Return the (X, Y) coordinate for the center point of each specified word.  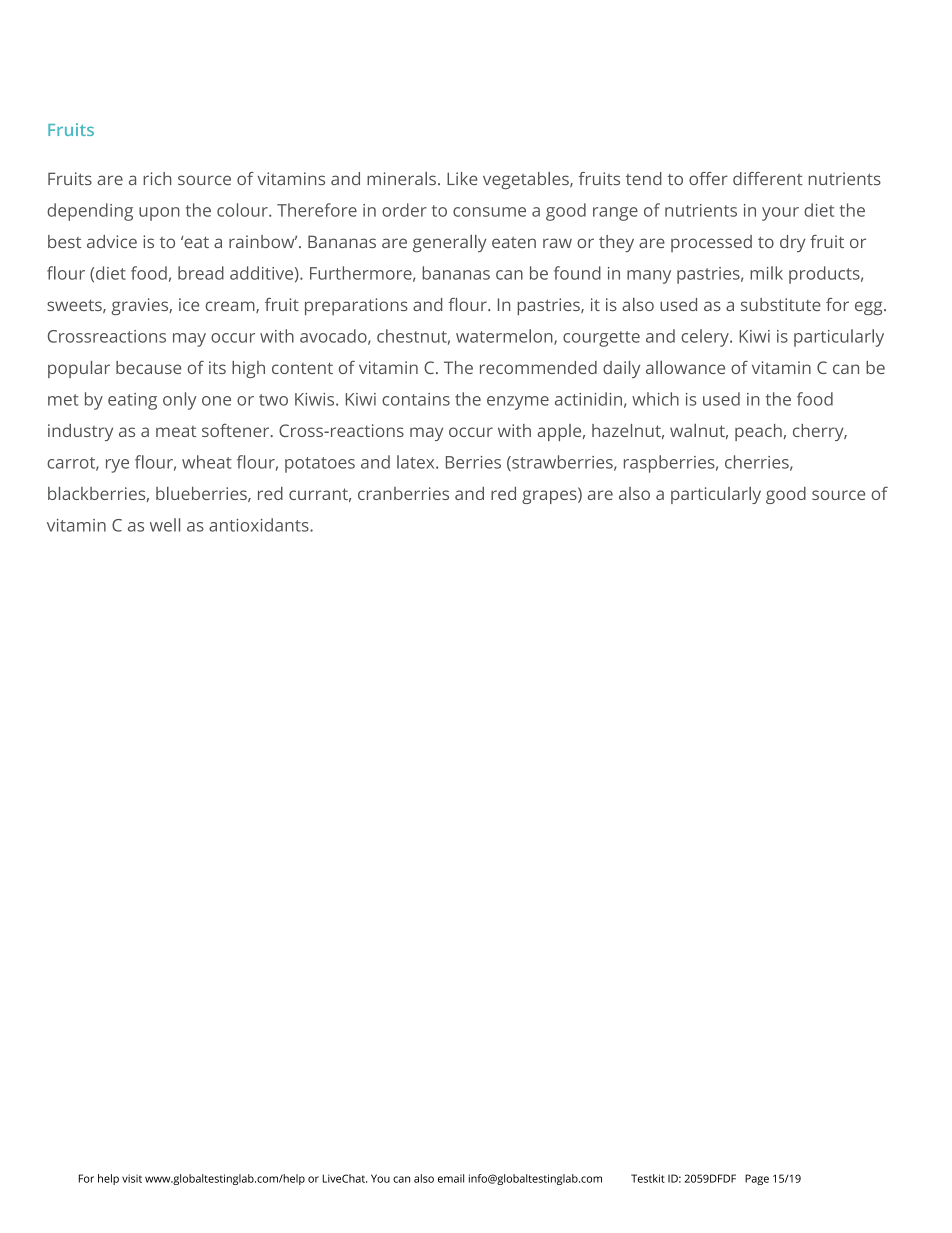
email (451, 1178)
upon (159, 214)
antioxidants (260, 525)
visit (132, 1178)
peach (758, 432)
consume (489, 212)
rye (117, 466)
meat (176, 431)
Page (757, 1179)
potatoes (320, 465)
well (165, 525)
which (655, 399)
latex (417, 462)
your (780, 214)
